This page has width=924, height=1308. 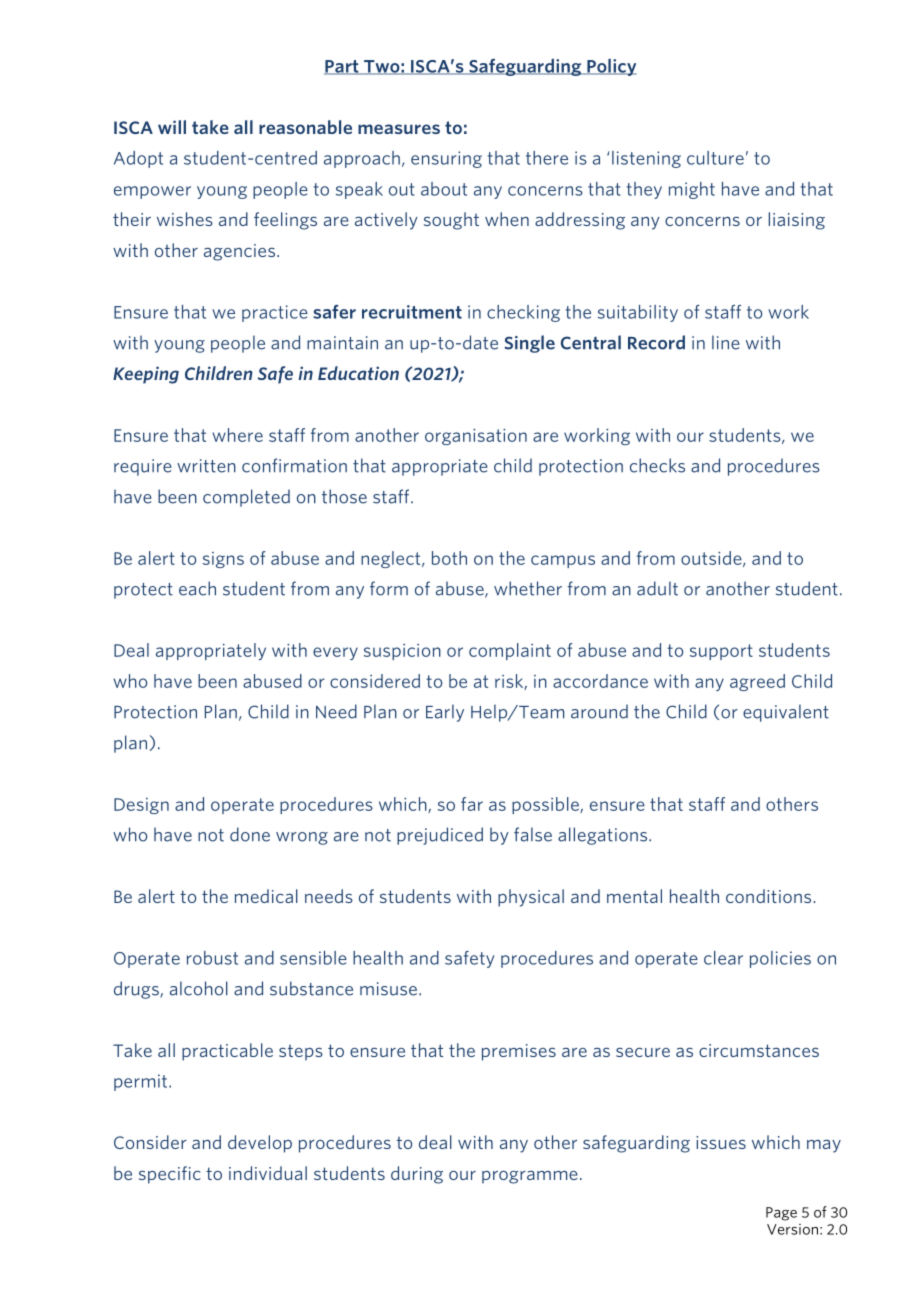 What do you see at coordinates (197, 588) in the page?
I see `each` at bounding box center [197, 588].
